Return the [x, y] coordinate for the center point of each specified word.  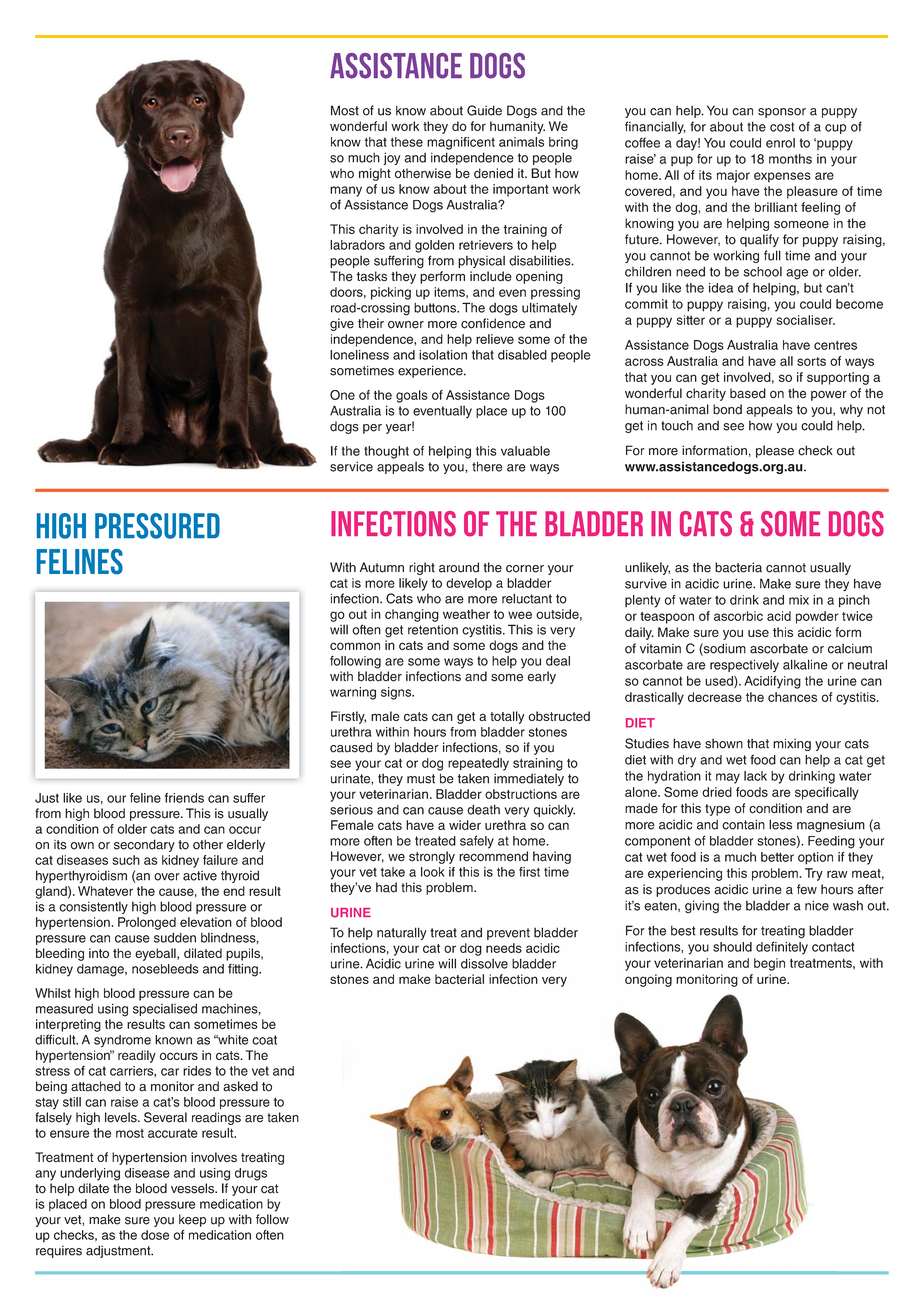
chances [792, 697]
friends [184, 798]
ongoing [648, 980]
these [407, 142]
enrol [780, 143]
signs [397, 693]
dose [155, 1235]
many [346, 191]
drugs [251, 1174]
